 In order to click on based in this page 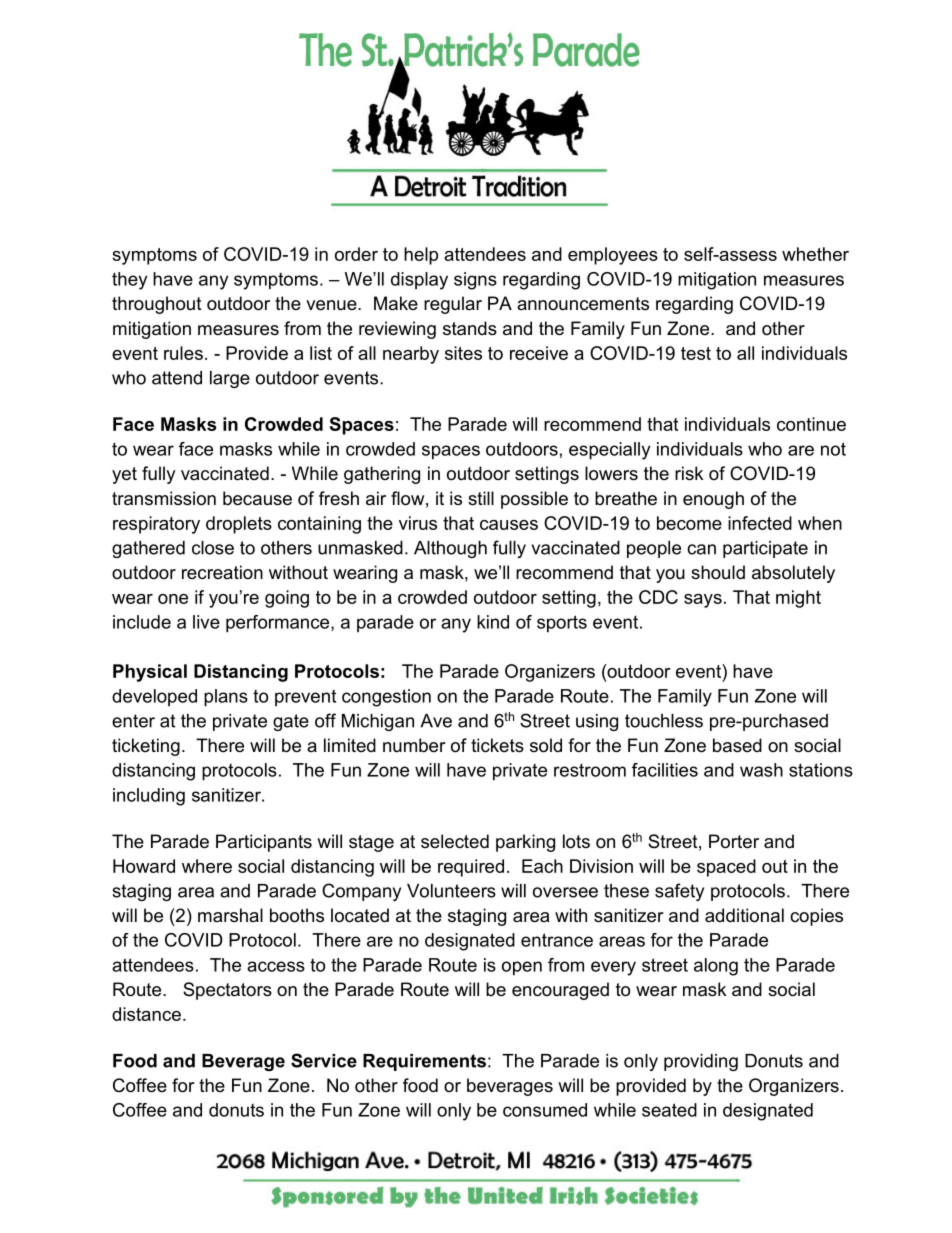, I will do `click(737, 745)`.
